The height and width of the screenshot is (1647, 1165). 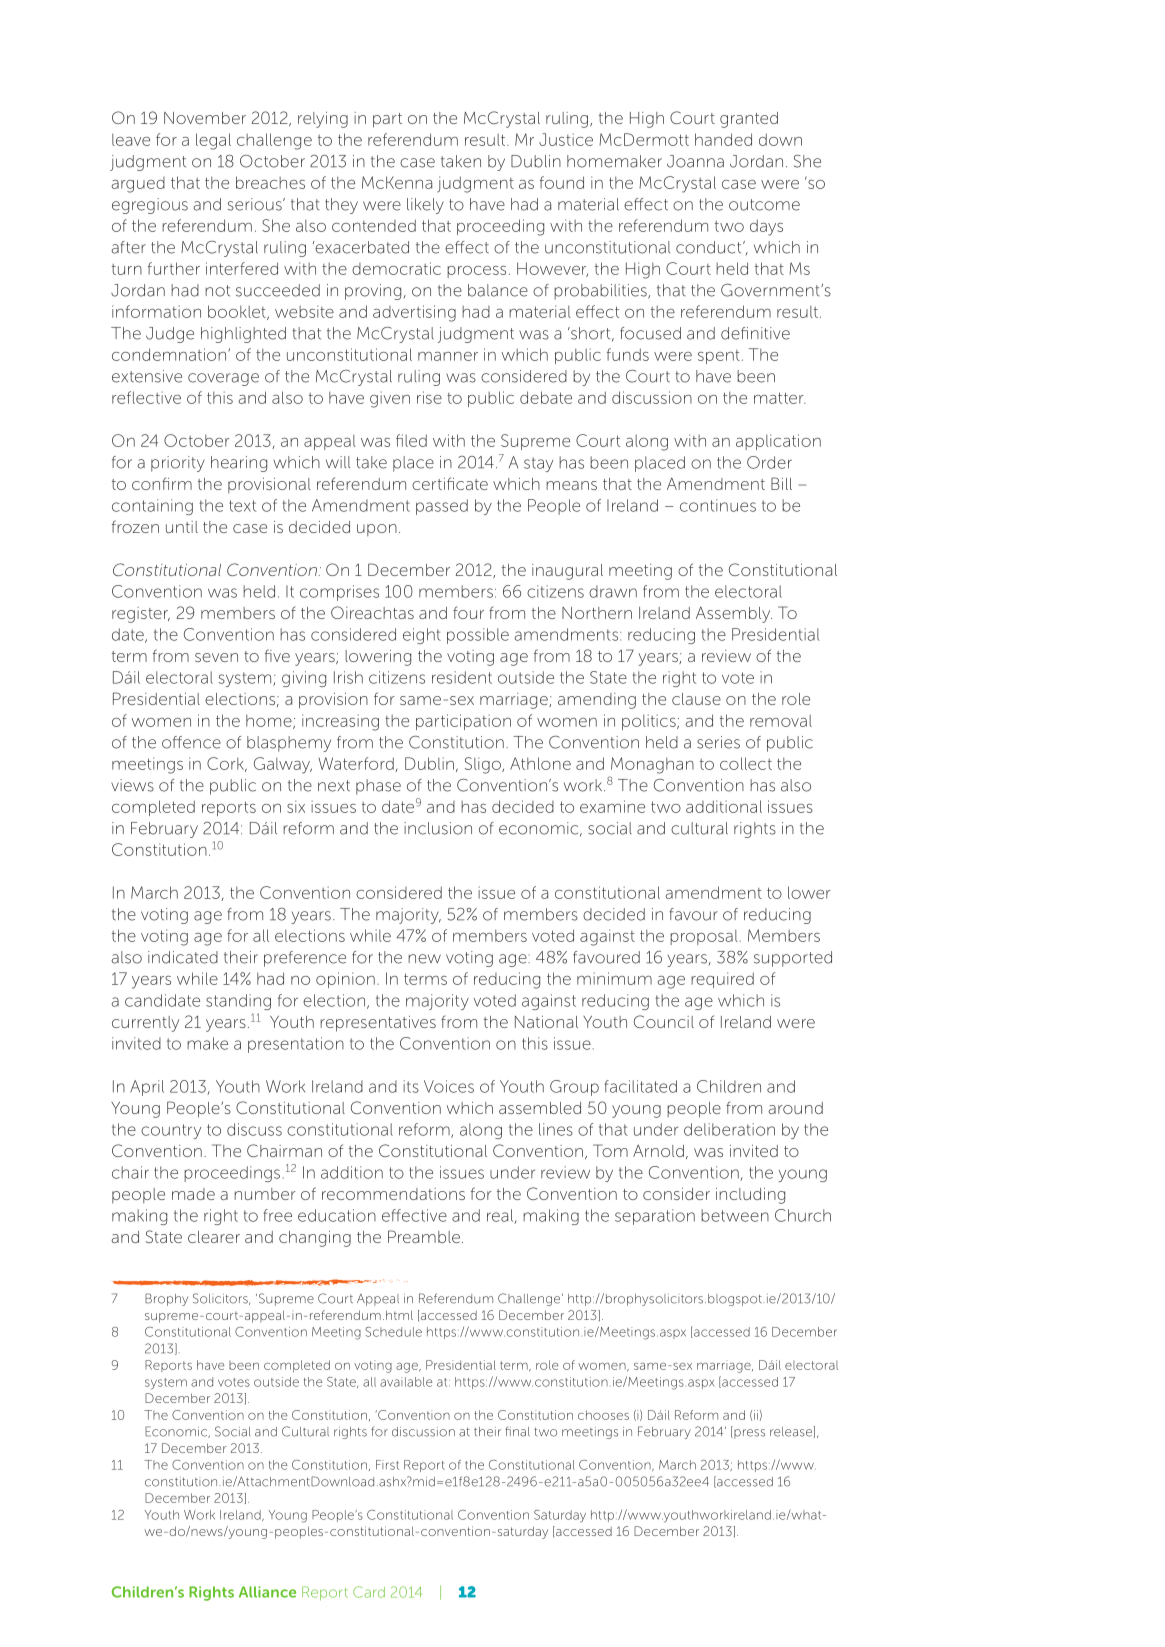 I want to click on Alliance, so click(x=267, y=1592).
